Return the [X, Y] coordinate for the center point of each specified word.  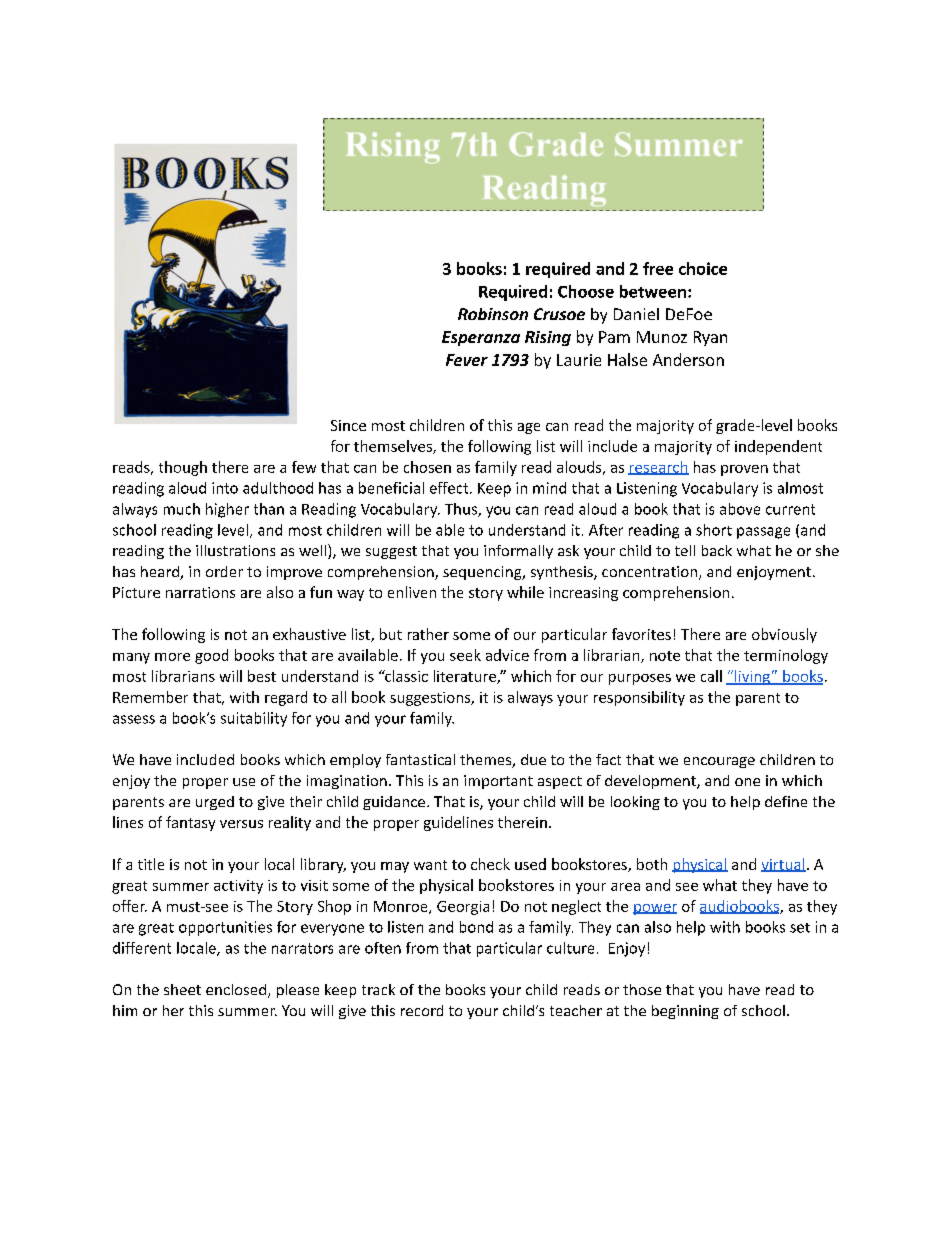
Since [348, 425]
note [665, 656]
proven [744, 470]
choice [703, 268]
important [498, 782]
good [211, 656]
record [422, 1010]
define [786, 801]
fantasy [190, 823]
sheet [182, 989]
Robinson [493, 314]
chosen [427, 467]
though [183, 468]
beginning [685, 1012]
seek [465, 655]
